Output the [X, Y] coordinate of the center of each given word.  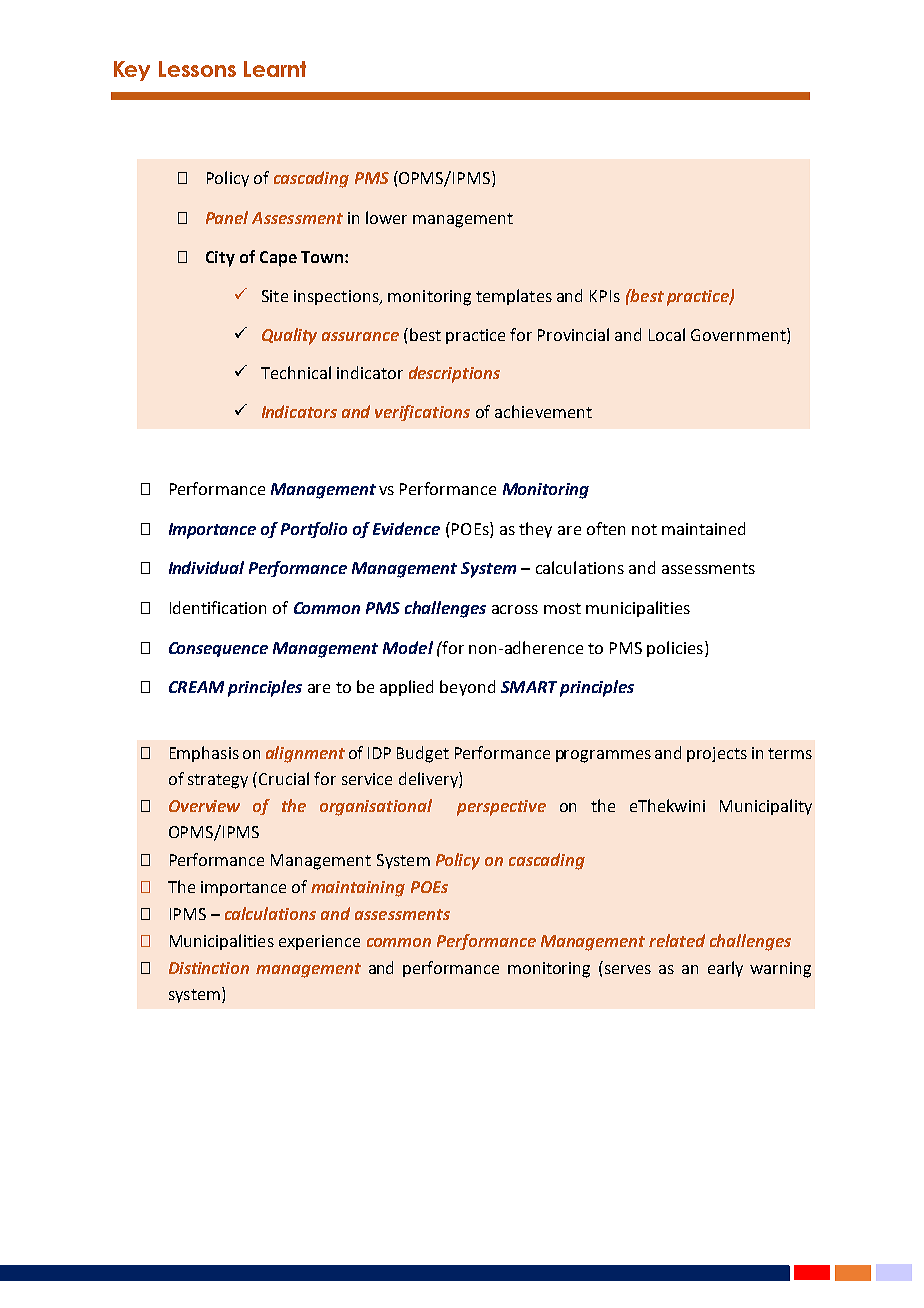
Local [667, 334]
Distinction [209, 968]
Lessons [197, 69]
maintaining [358, 889]
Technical [296, 372]
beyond [467, 688]
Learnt [275, 69]
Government [739, 334]
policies [675, 649]
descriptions [454, 374]
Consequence [218, 649]
